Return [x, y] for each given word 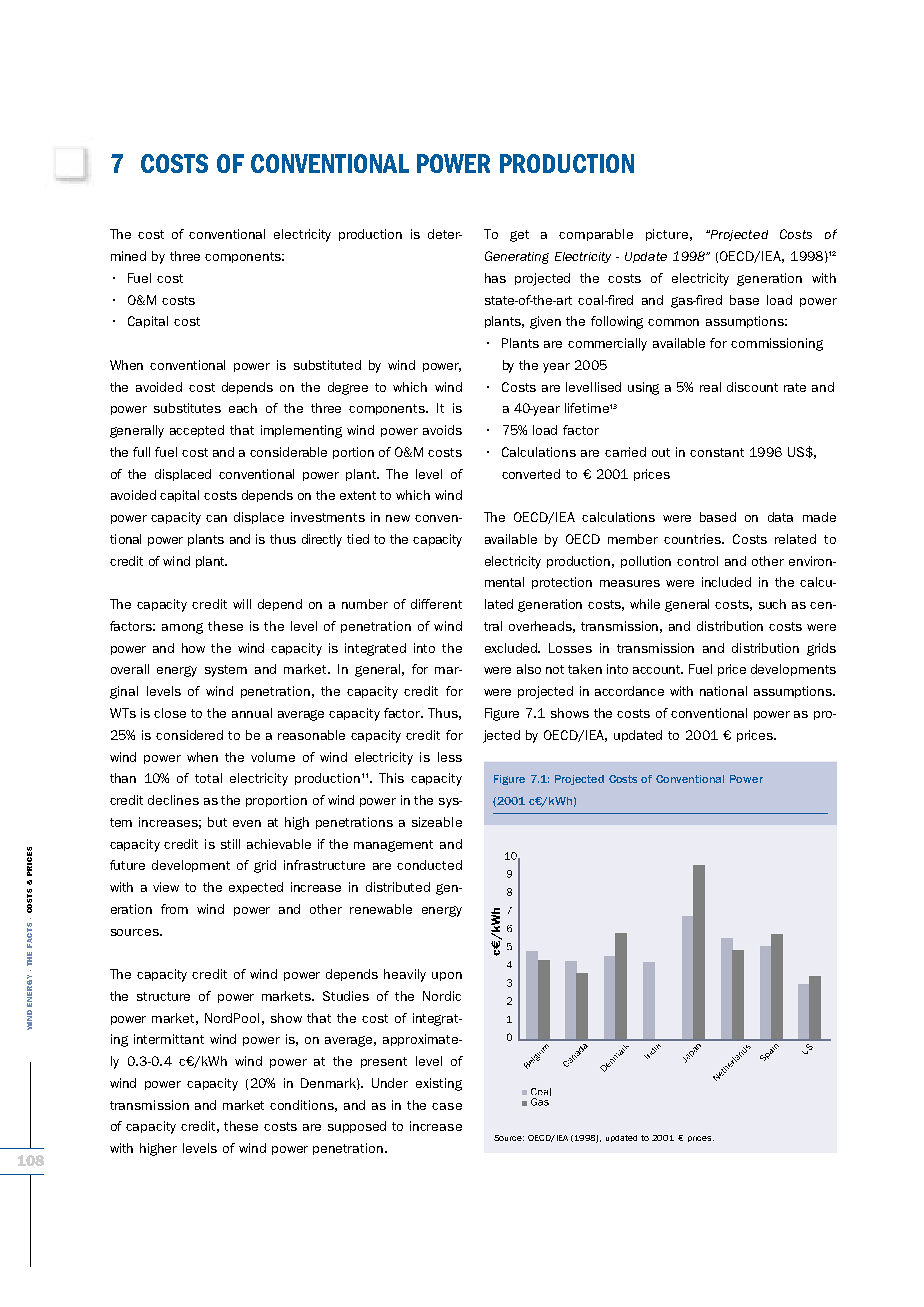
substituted [327, 365]
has [495, 278]
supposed [357, 1127]
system [226, 671]
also [529, 669]
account [658, 669]
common [673, 322]
